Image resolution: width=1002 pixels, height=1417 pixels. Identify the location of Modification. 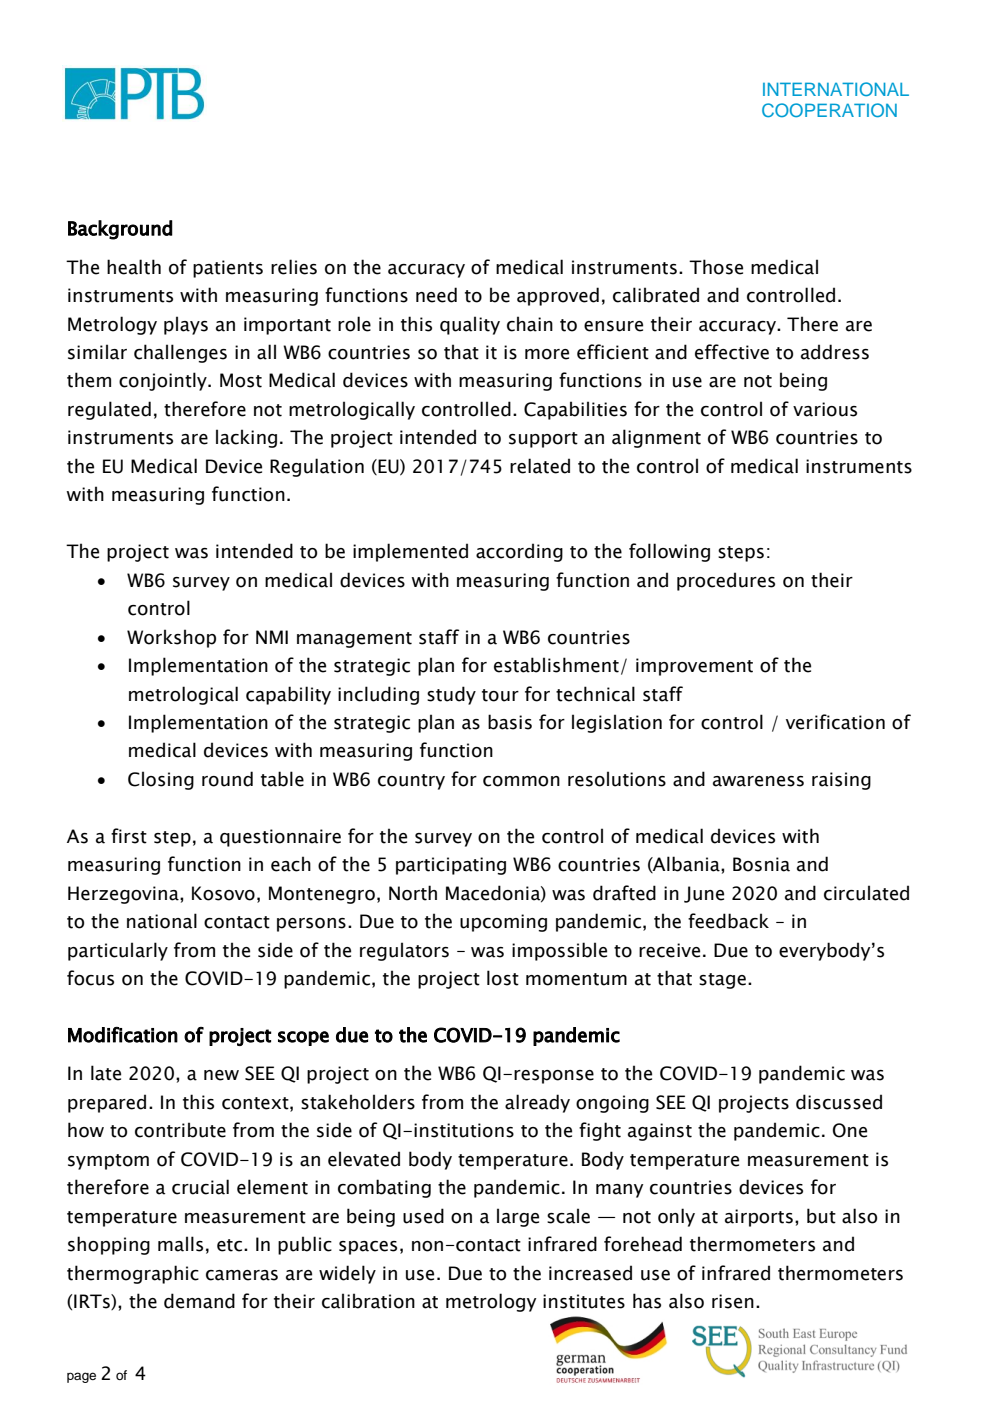
(123, 1035).
